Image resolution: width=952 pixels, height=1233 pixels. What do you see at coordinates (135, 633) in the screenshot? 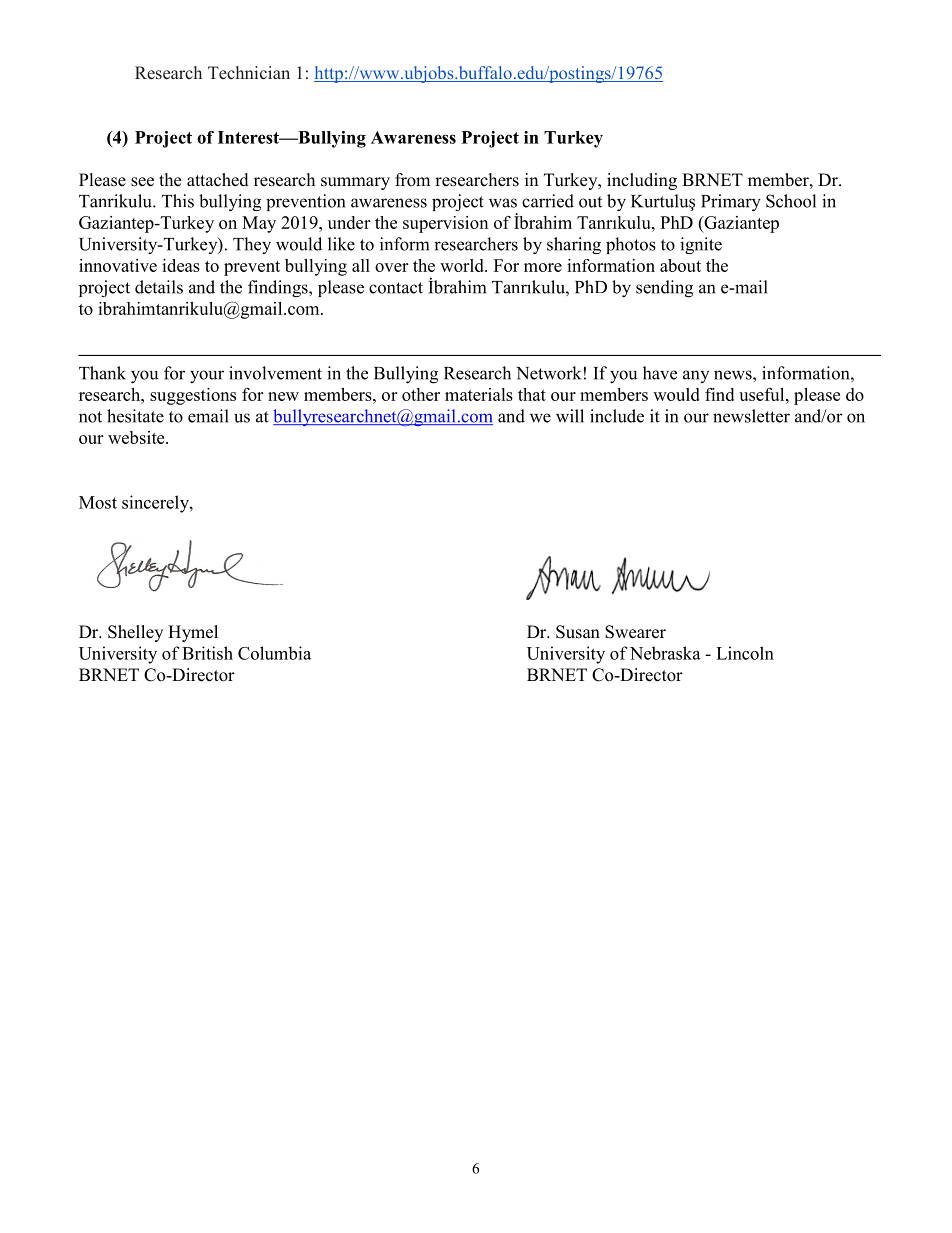
I see `Shelley` at bounding box center [135, 633].
